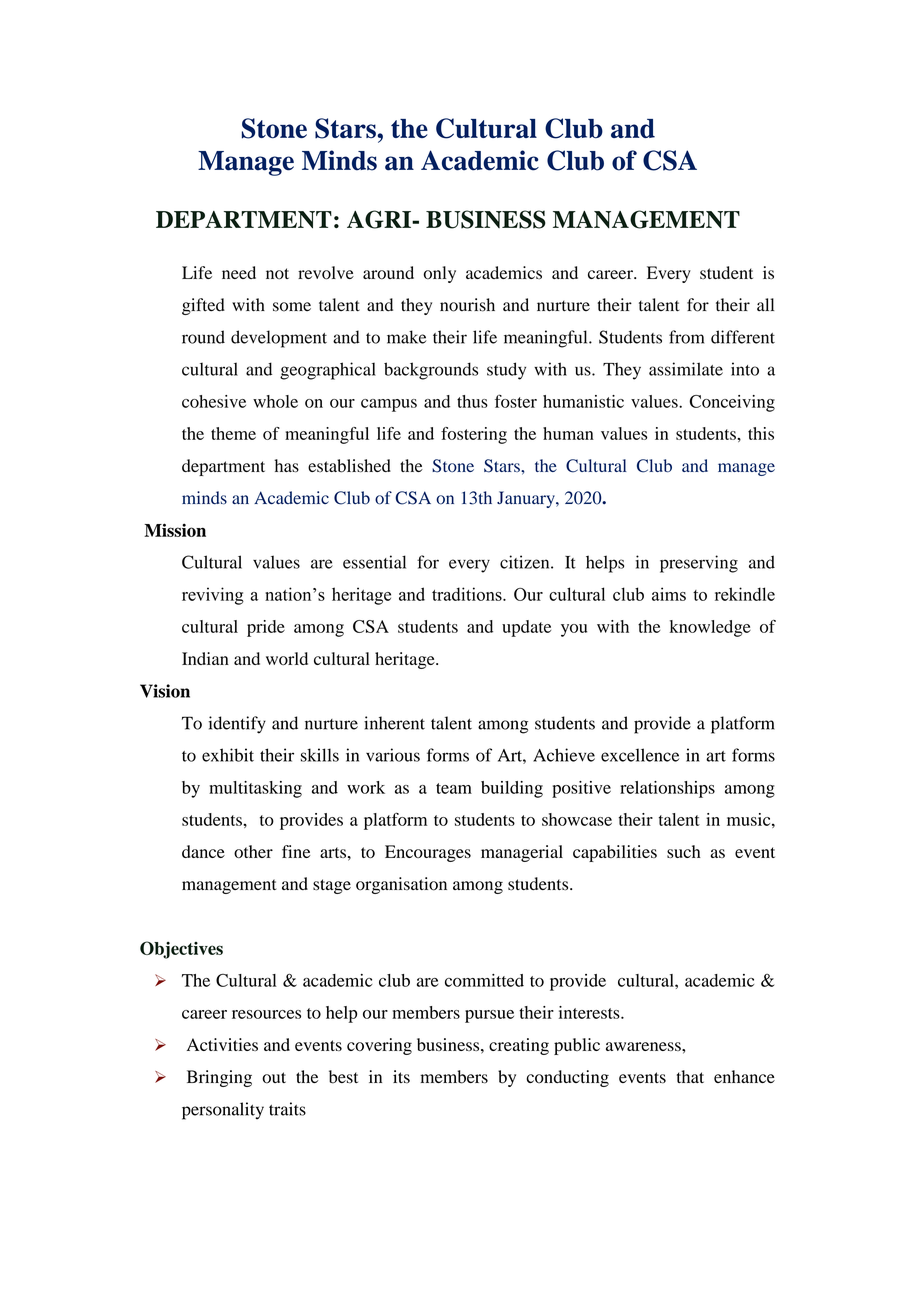  I want to click on knowledge, so click(710, 628).
